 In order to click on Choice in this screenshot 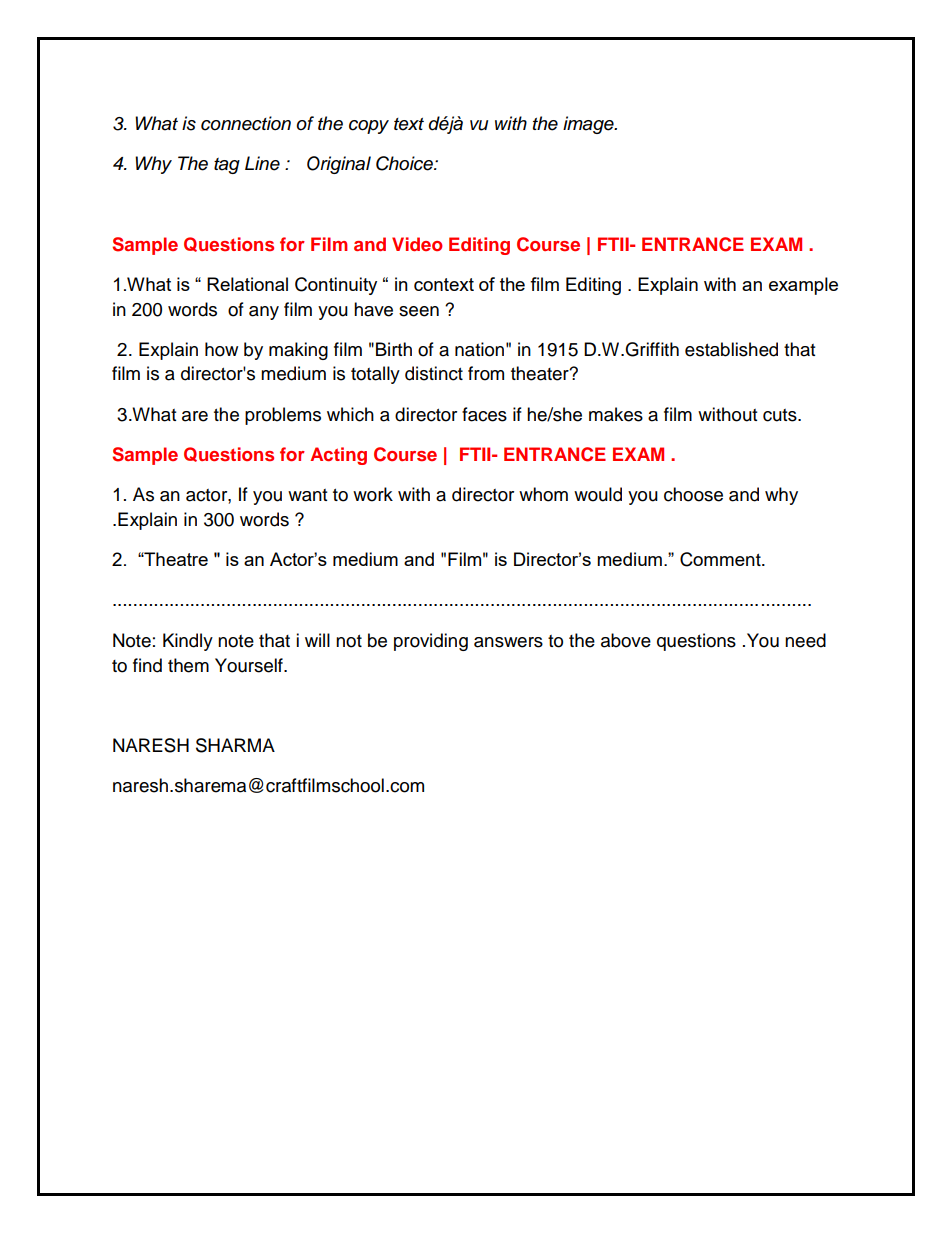, I will do `click(405, 163)`.
